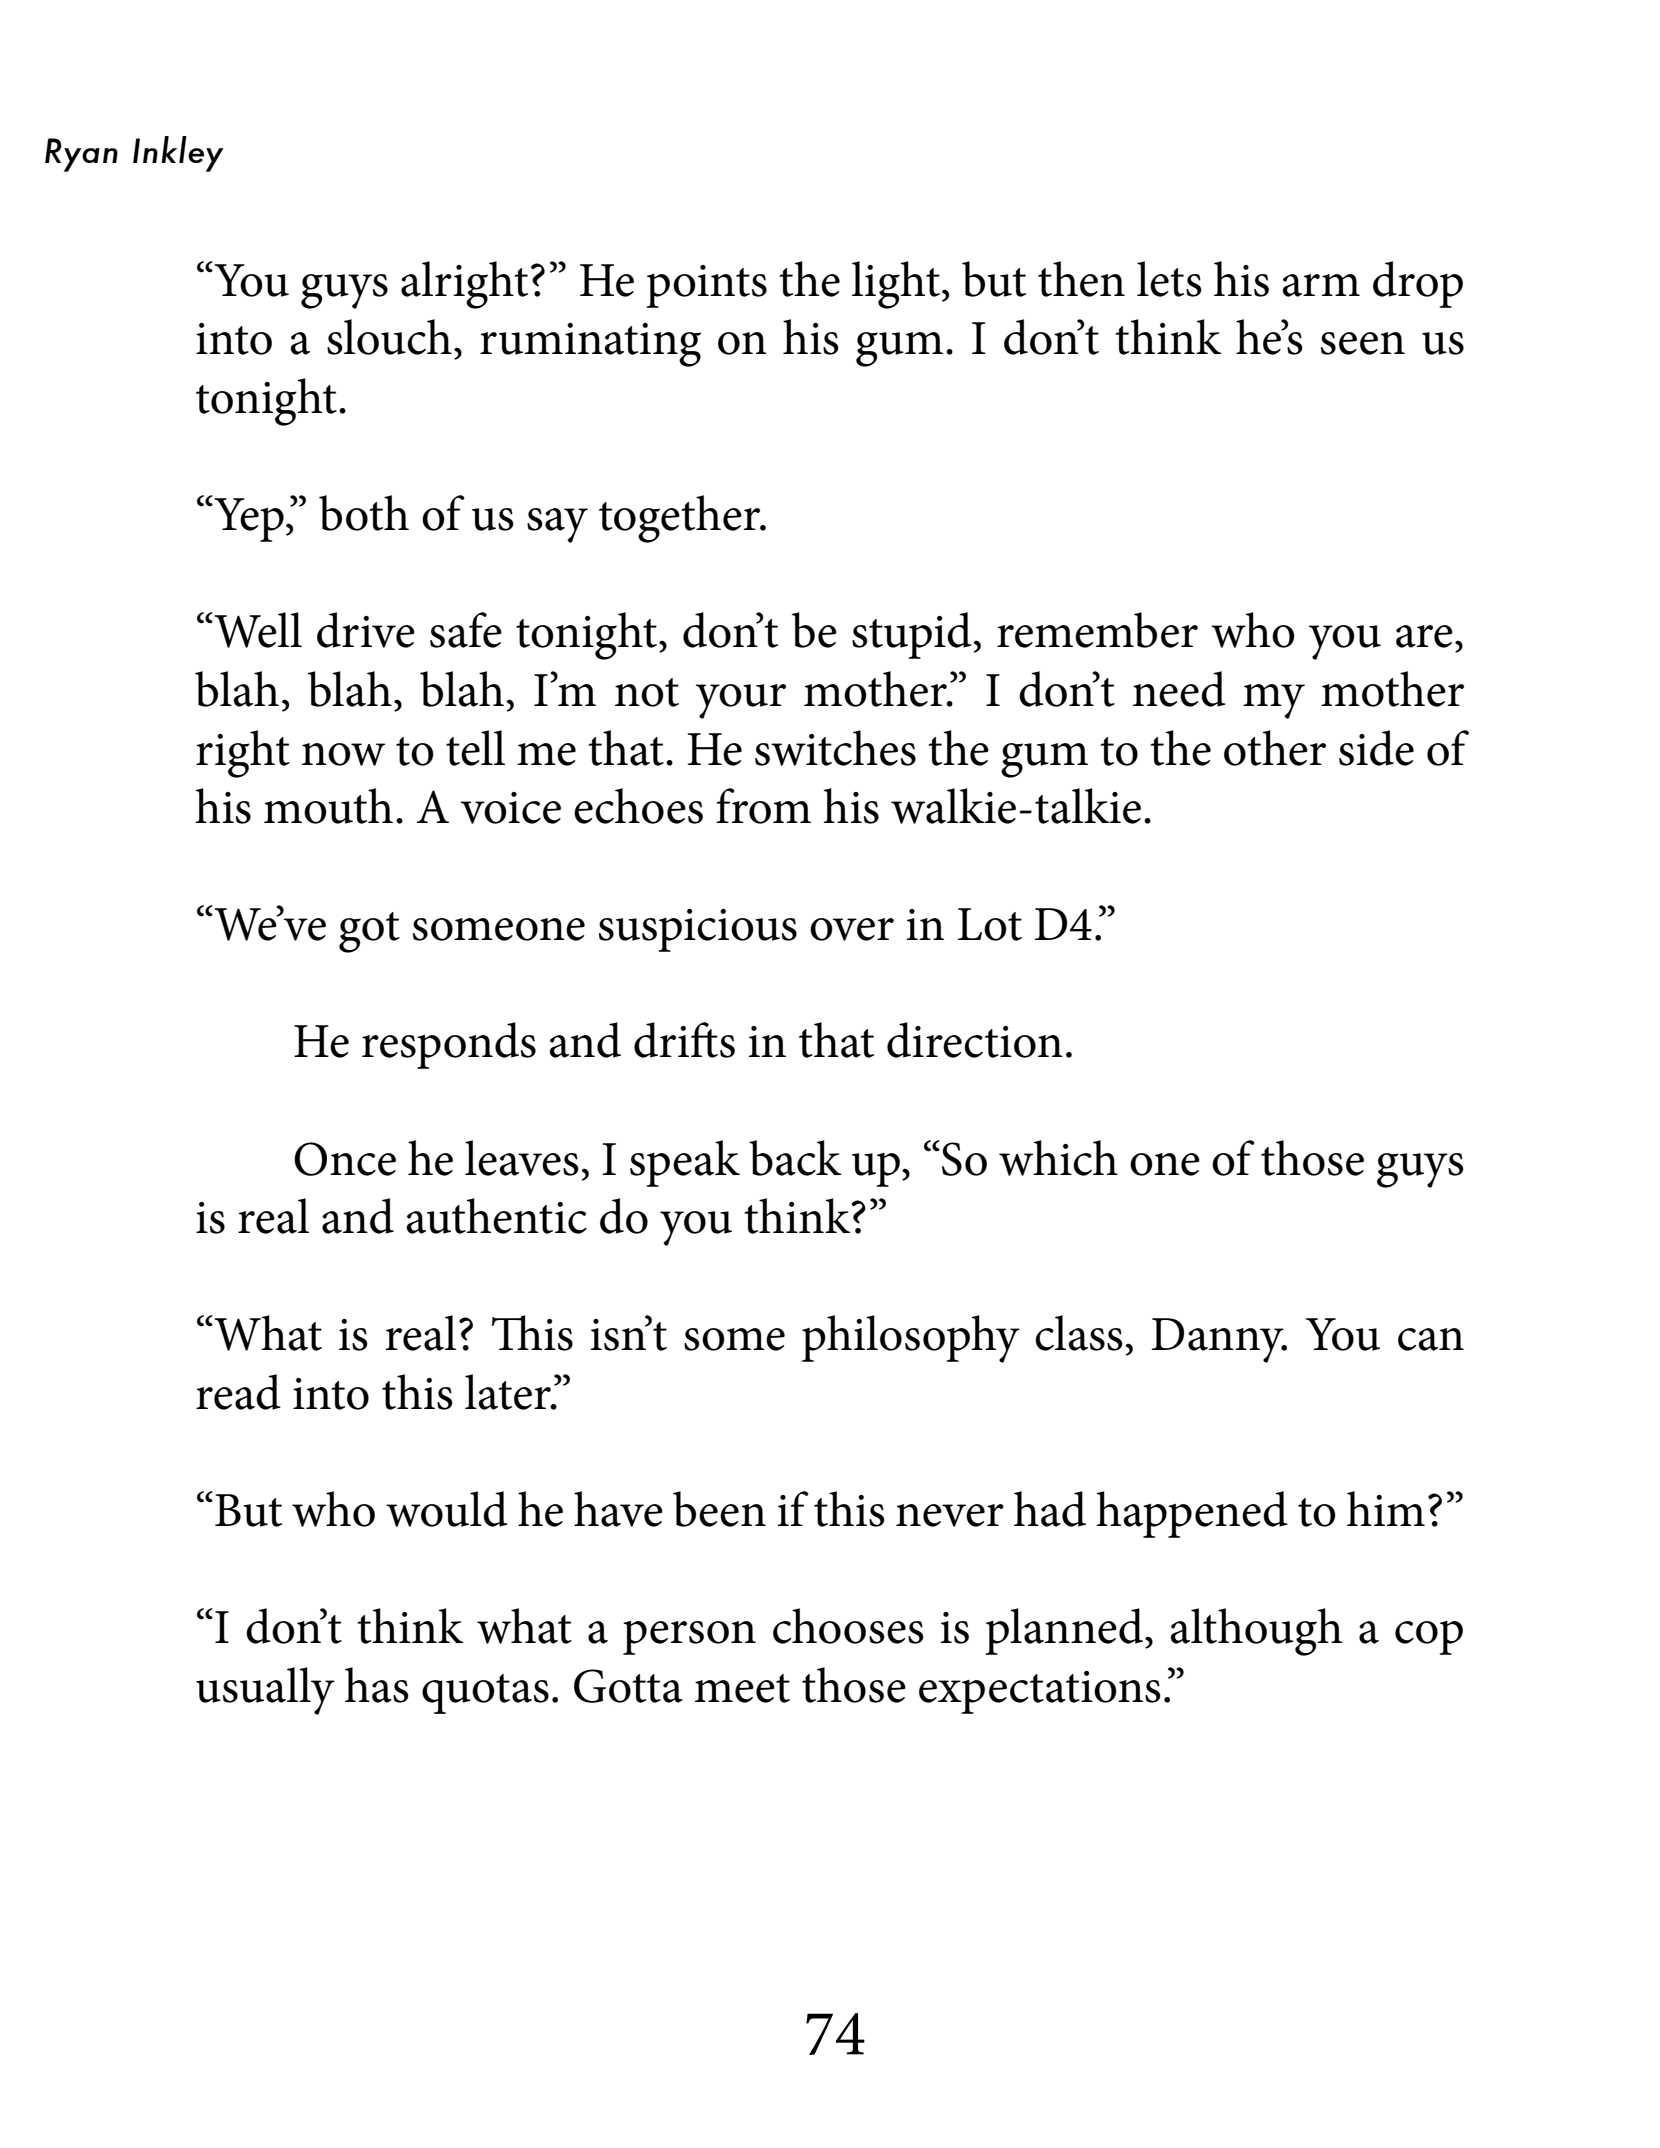 This screenshot has height=2148, width=1660. What do you see at coordinates (706, 286) in the screenshot?
I see `points` at bounding box center [706, 286].
